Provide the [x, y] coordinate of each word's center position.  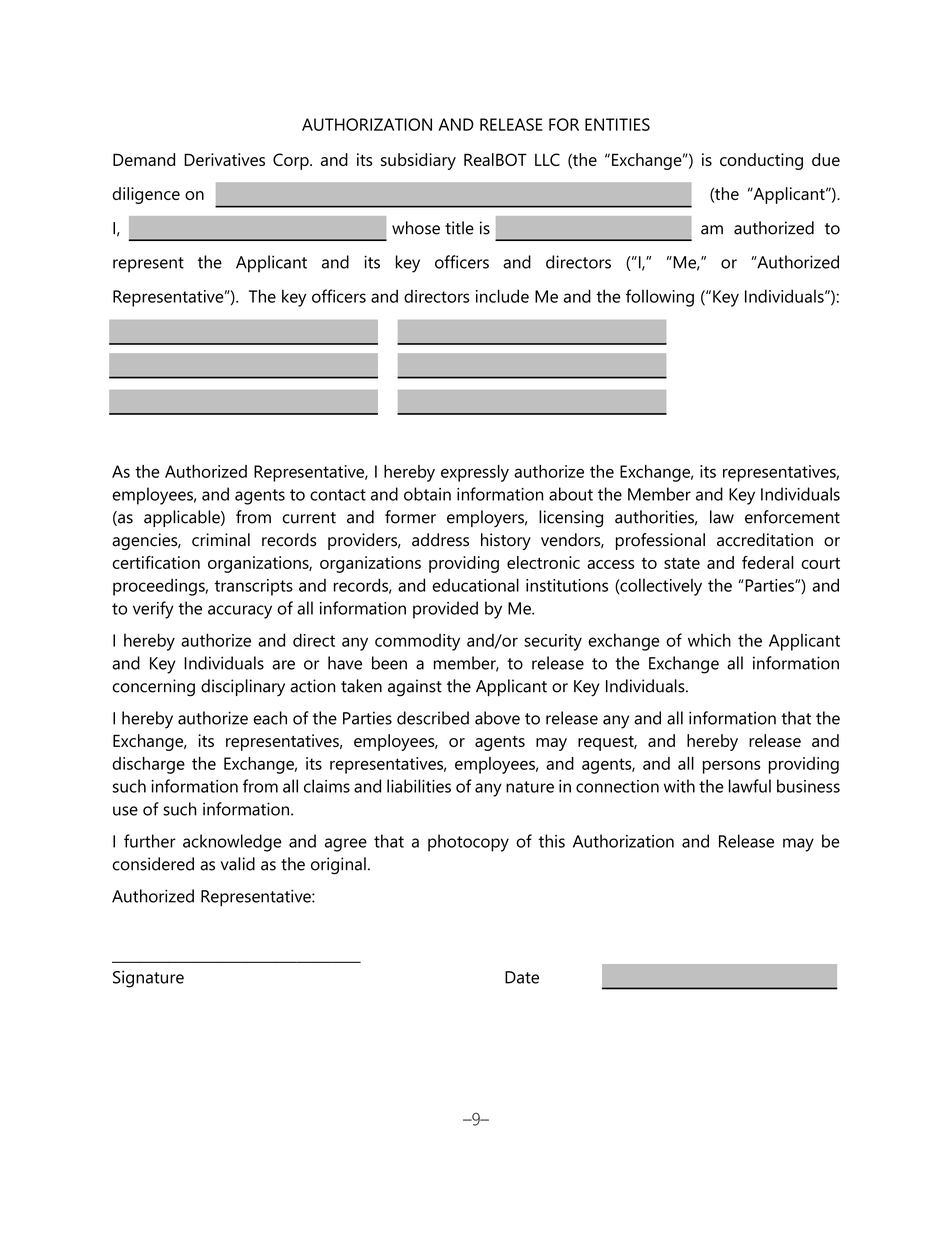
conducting [761, 161]
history [506, 541]
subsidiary [418, 161]
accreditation [765, 540]
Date [522, 977]
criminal [221, 540]
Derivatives [224, 159]
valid [238, 864]
